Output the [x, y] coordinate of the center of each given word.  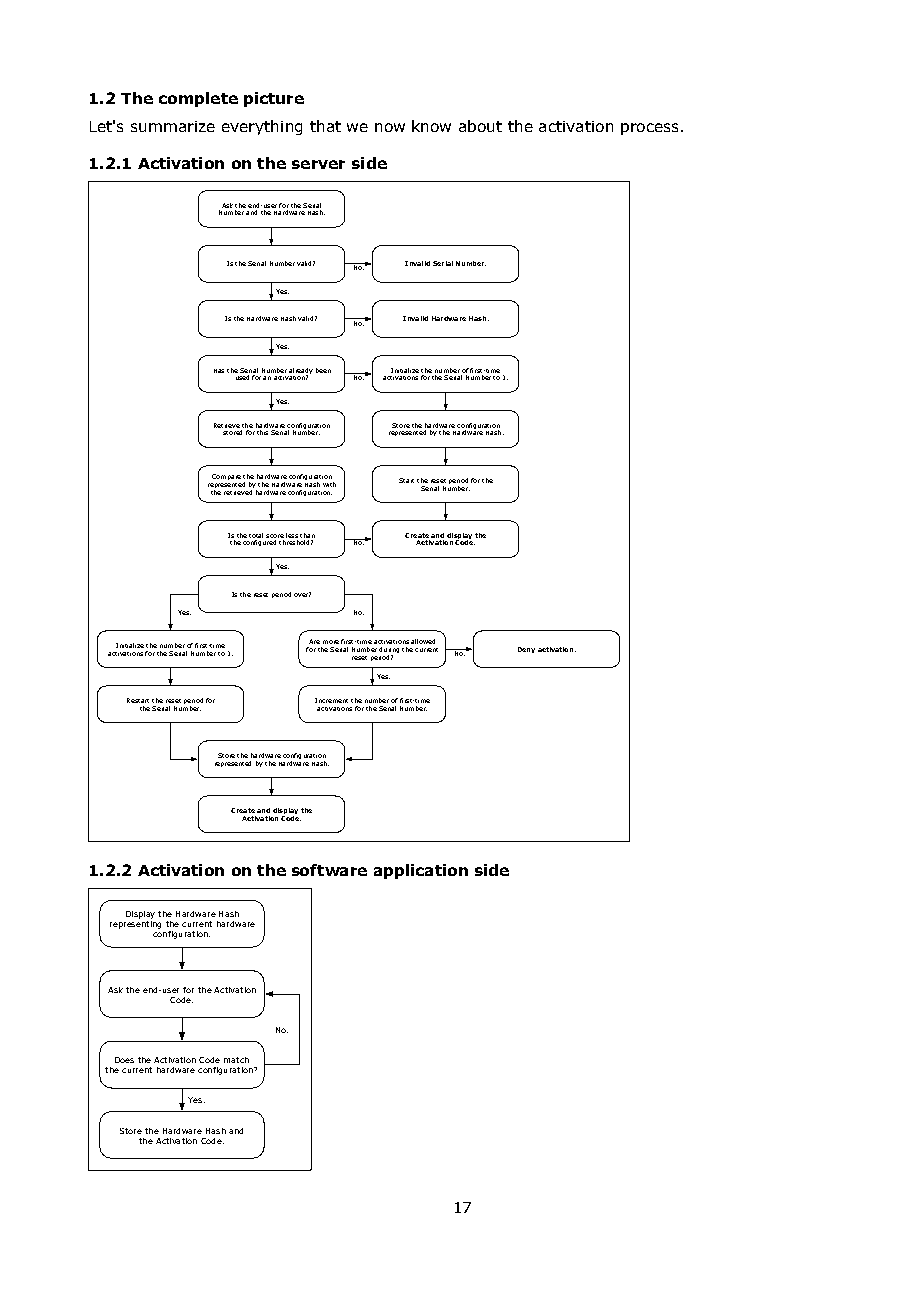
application [421, 871]
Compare [226, 477]
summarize [173, 126]
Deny [526, 650]
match [236, 1060]
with [329, 484]
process [649, 129]
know [431, 126]
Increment [331, 700]
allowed [423, 641]
